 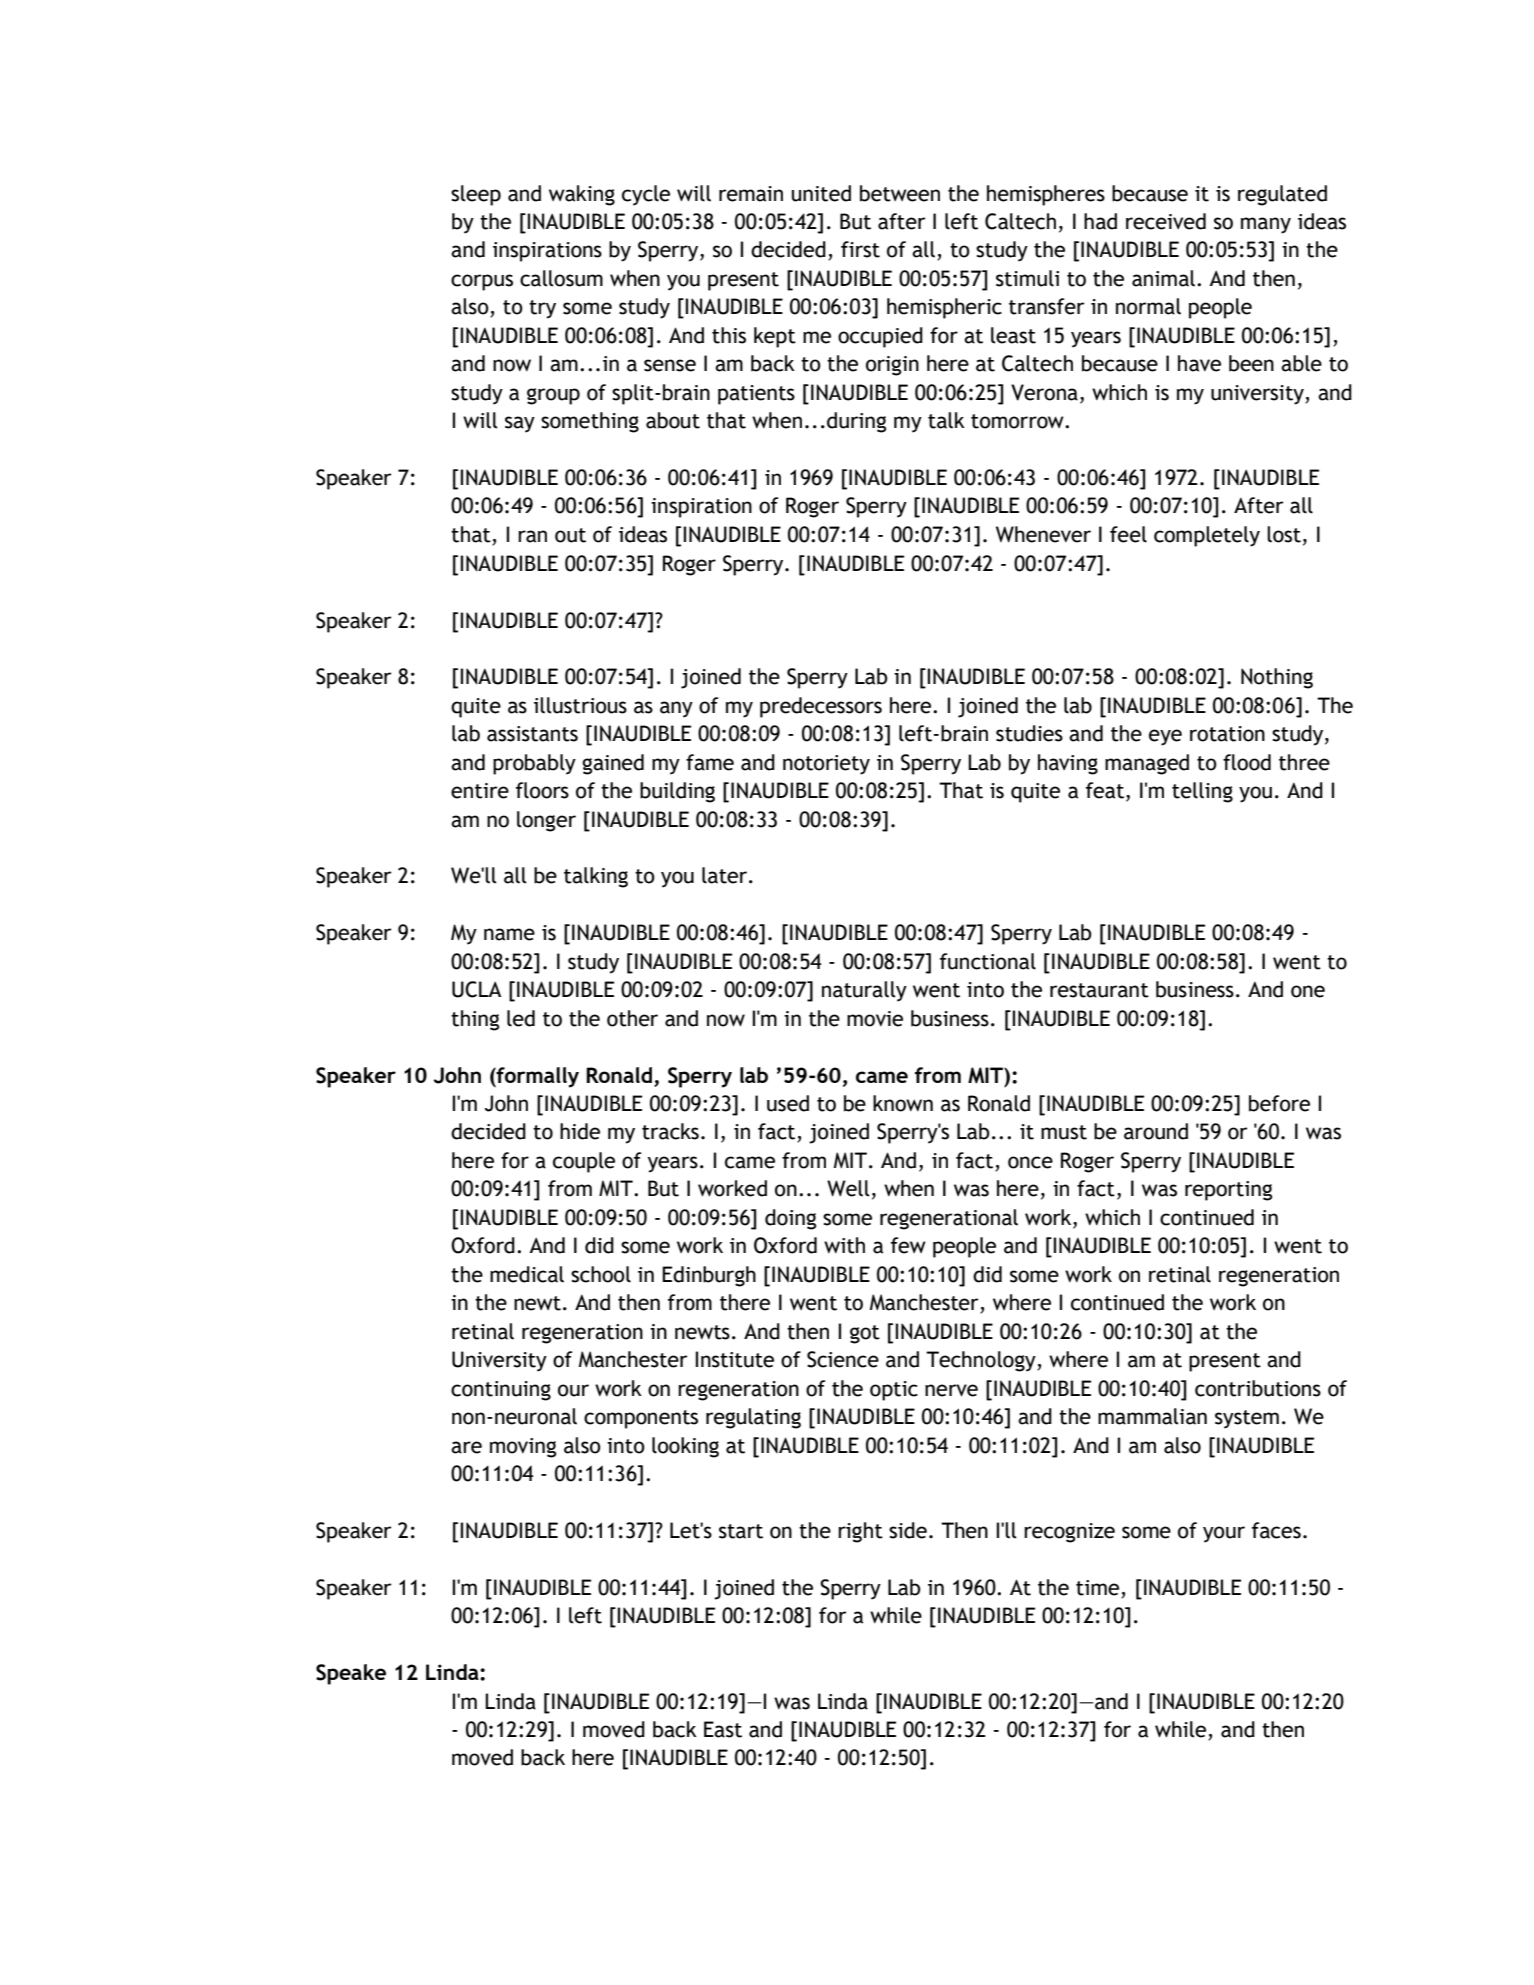 I want to click on couple, so click(x=584, y=1162).
